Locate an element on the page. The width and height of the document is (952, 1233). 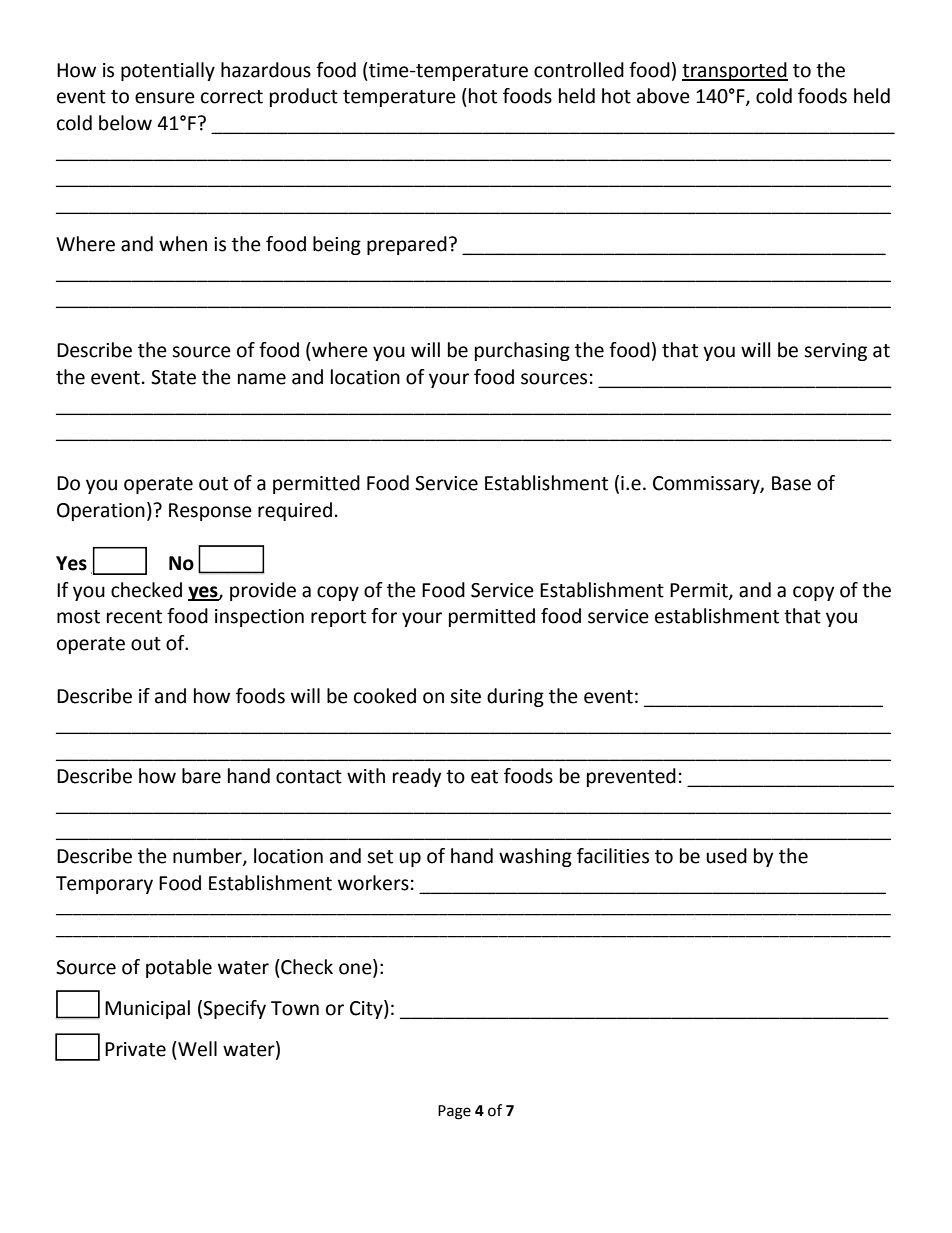
for is located at coordinates (384, 616).
